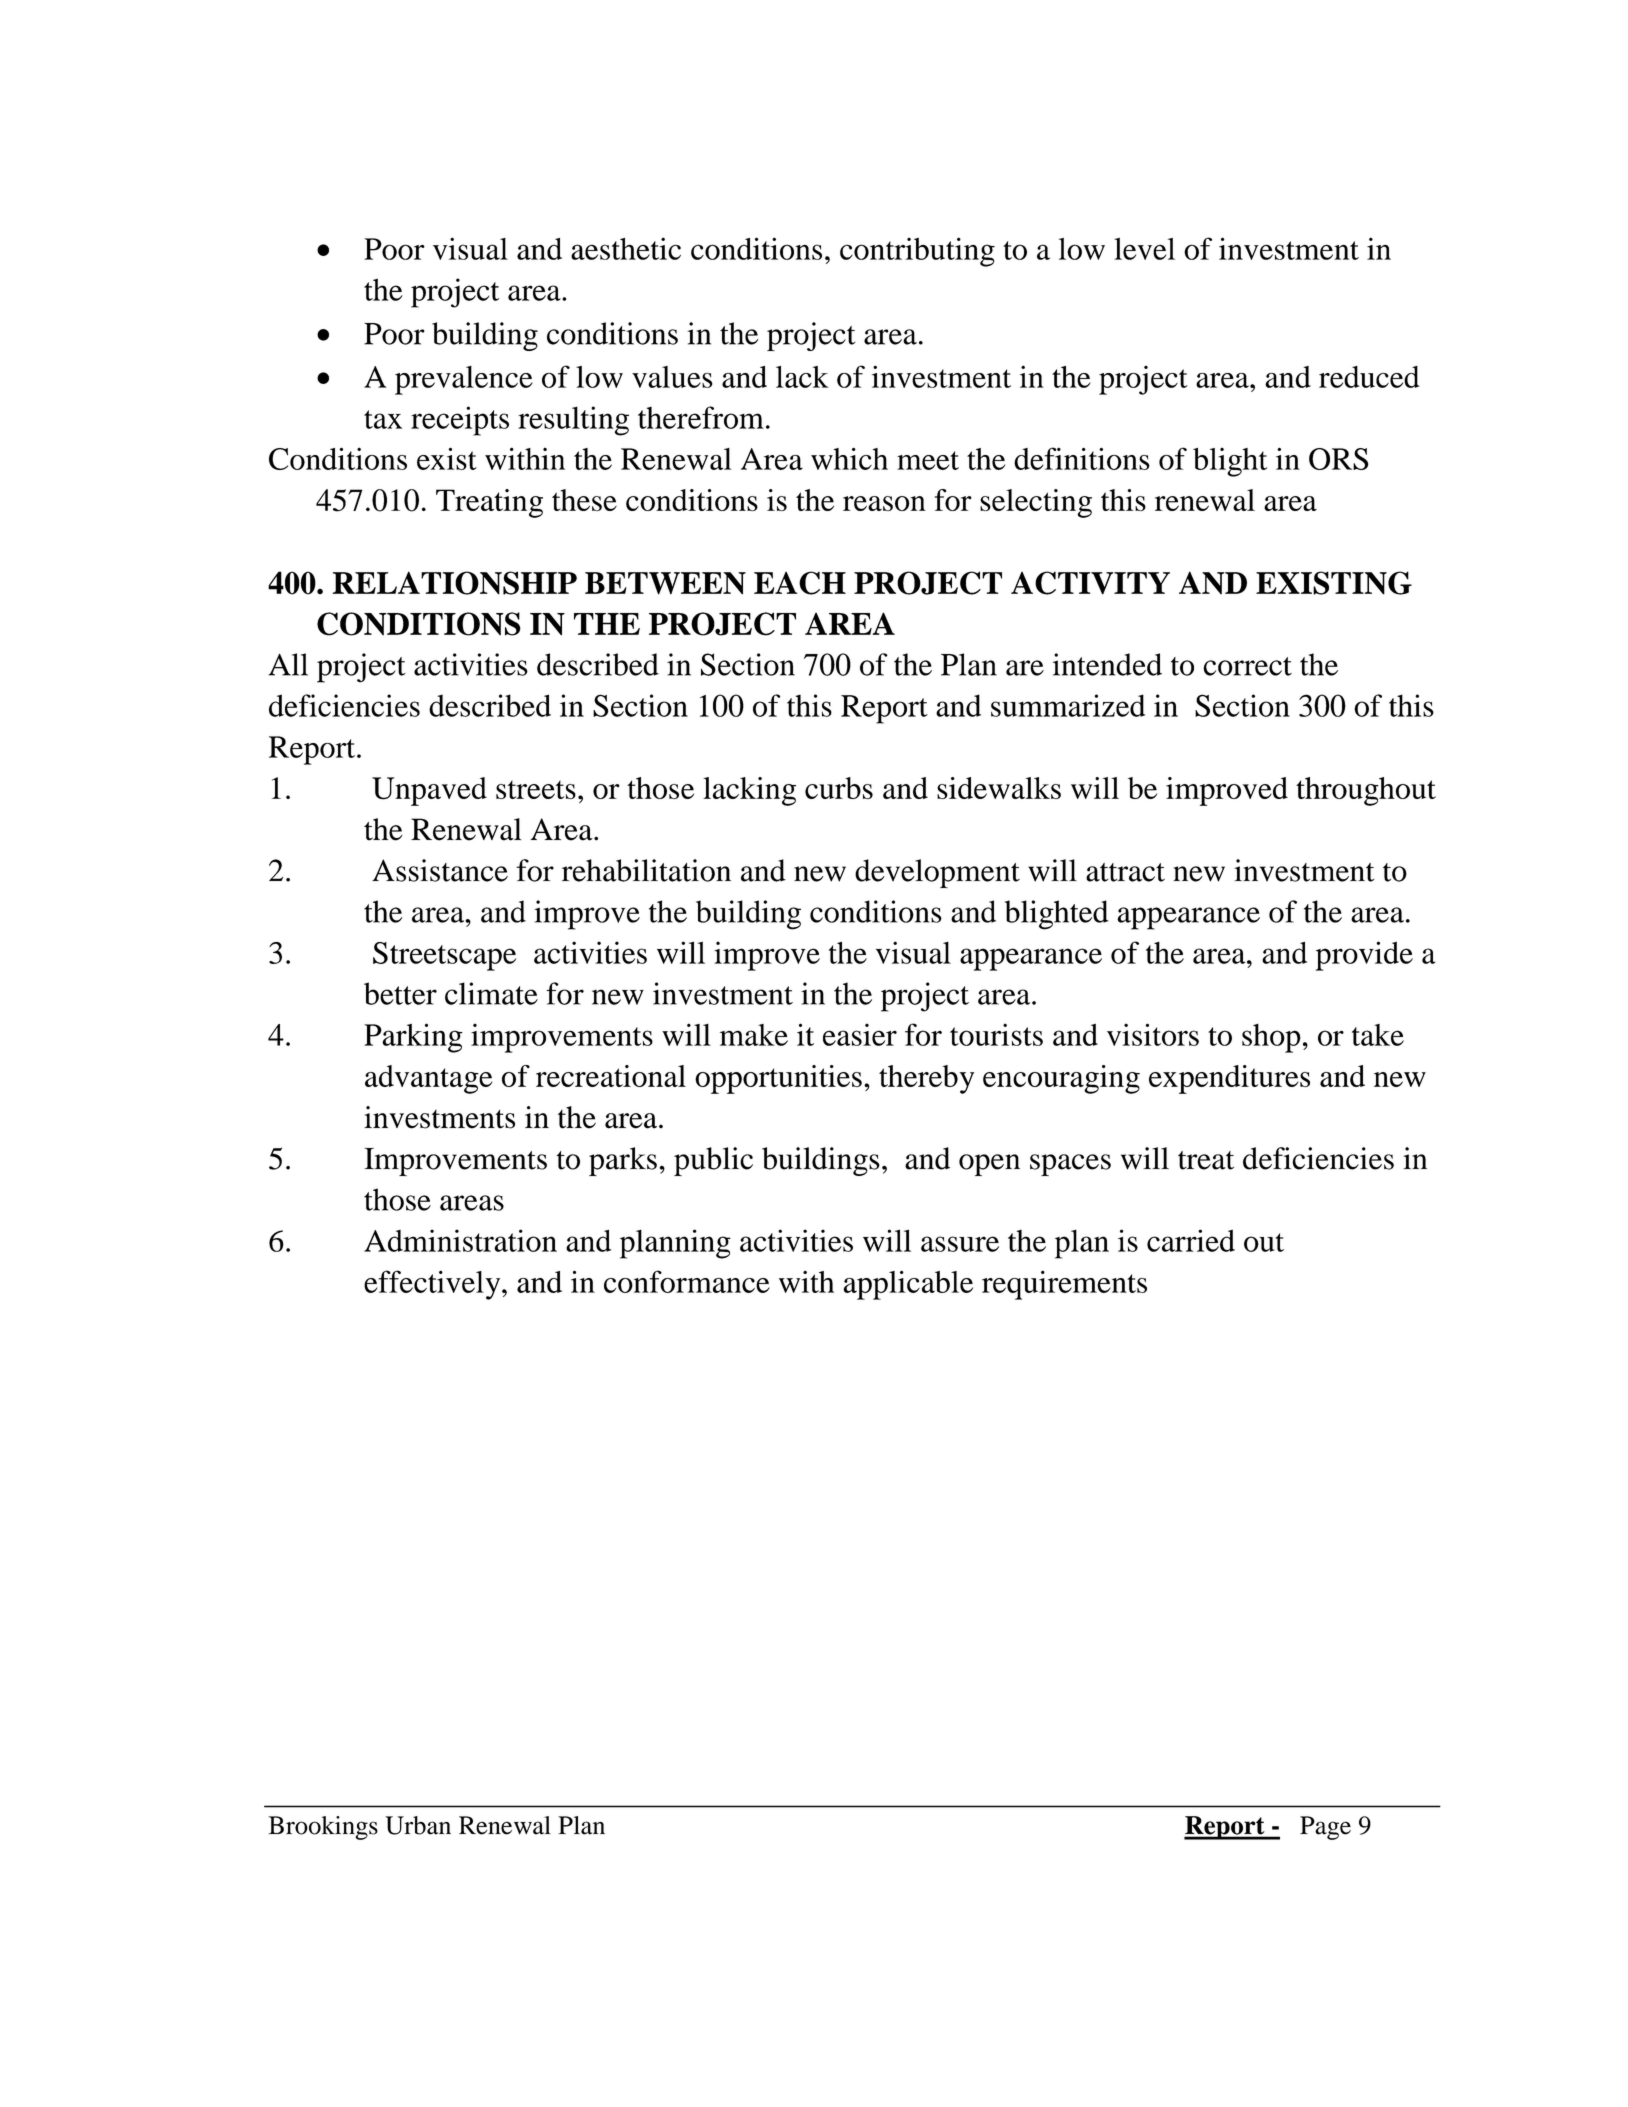 The width and height of the image is (1628, 2107). I want to click on RELATIONSHIP, so click(454, 583).
